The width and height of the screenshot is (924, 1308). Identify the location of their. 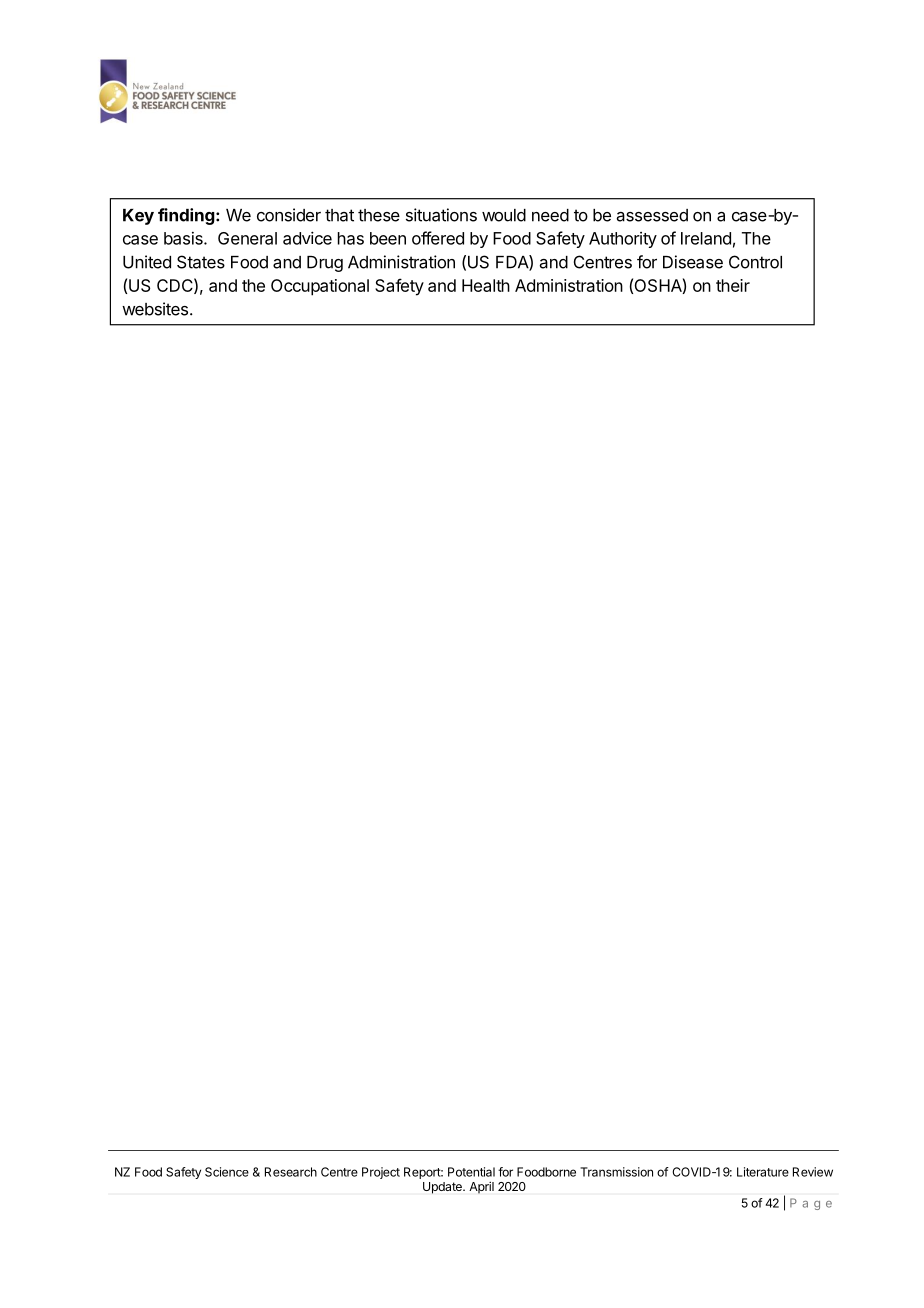
(733, 285).
